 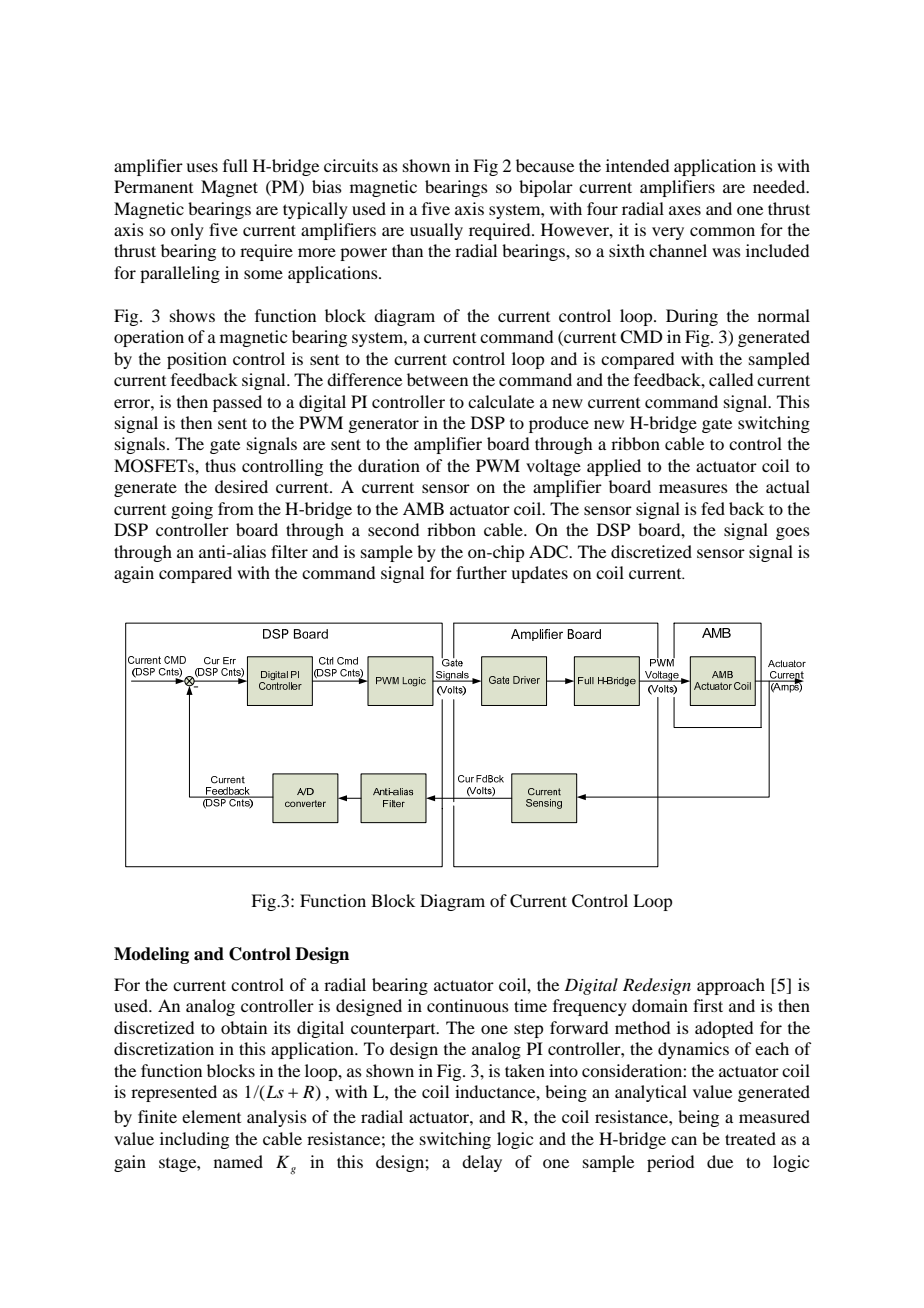 What do you see at coordinates (237, 403) in the document?
I see `passed` at bounding box center [237, 403].
